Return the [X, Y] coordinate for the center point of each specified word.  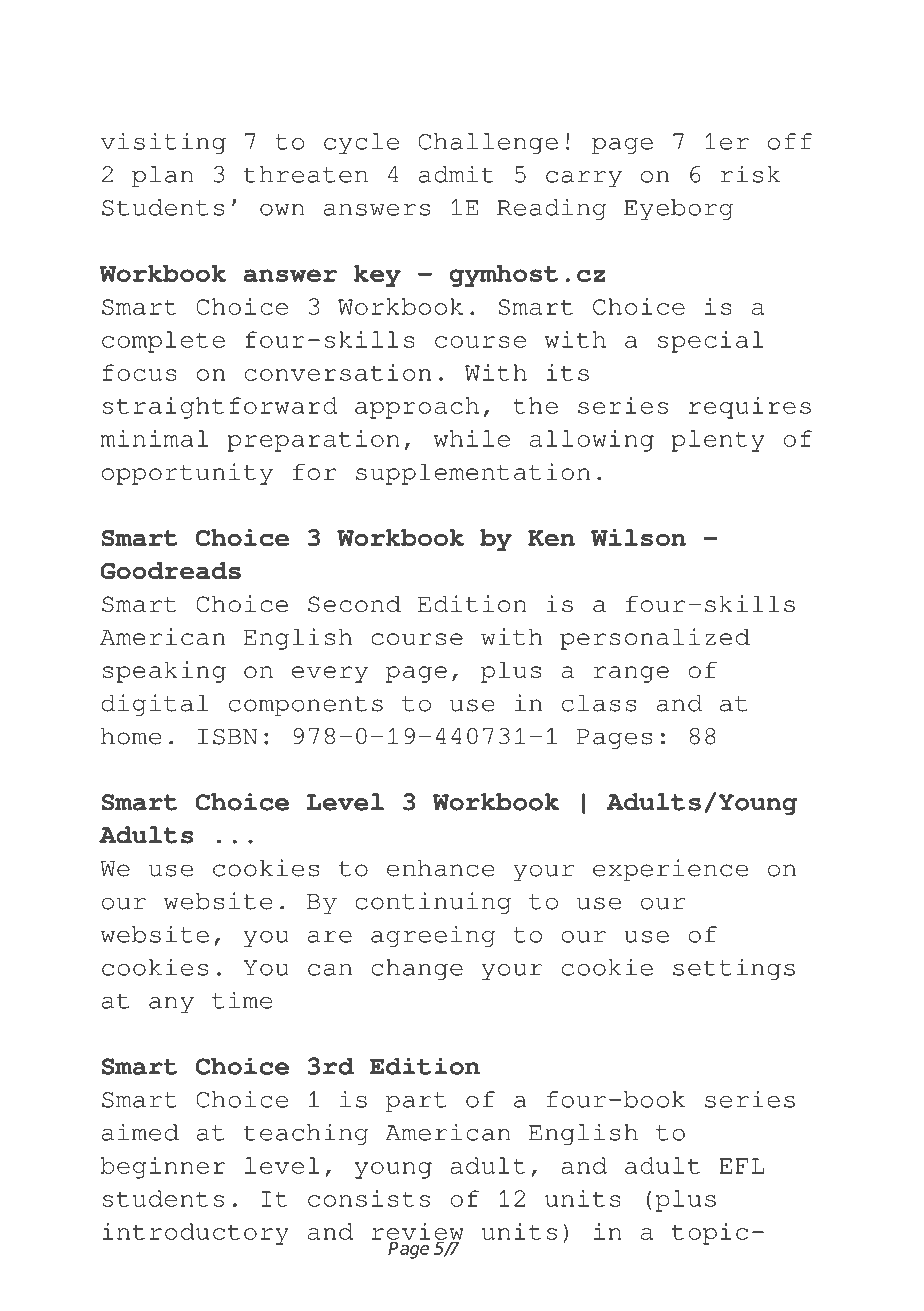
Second [354, 603]
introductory [195, 1234]
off [790, 141]
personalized [655, 639]
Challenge [488, 143]
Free [200, 53]
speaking [164, 672]
